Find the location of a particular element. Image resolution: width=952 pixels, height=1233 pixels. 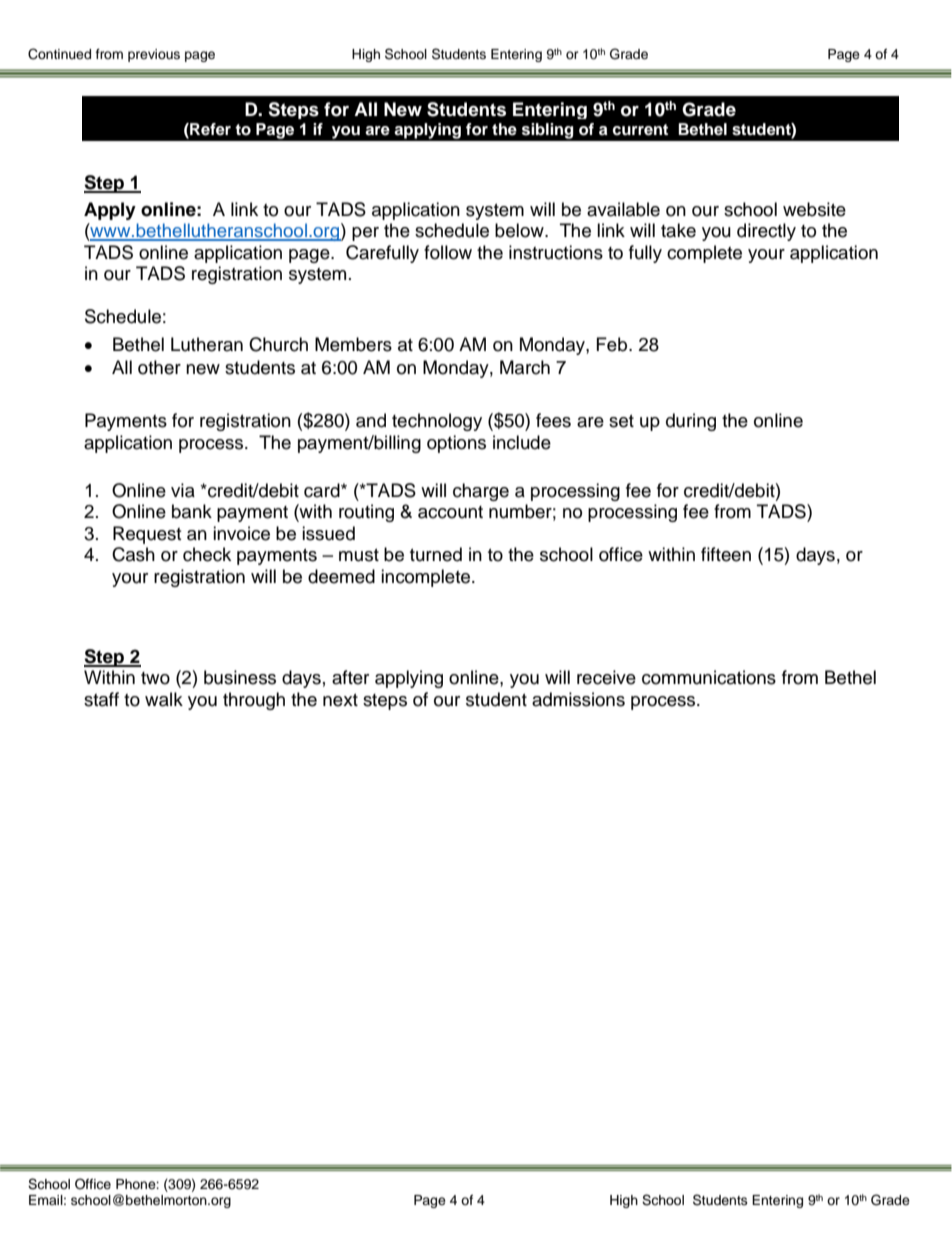

follow is located at coordinates (448, 252).
